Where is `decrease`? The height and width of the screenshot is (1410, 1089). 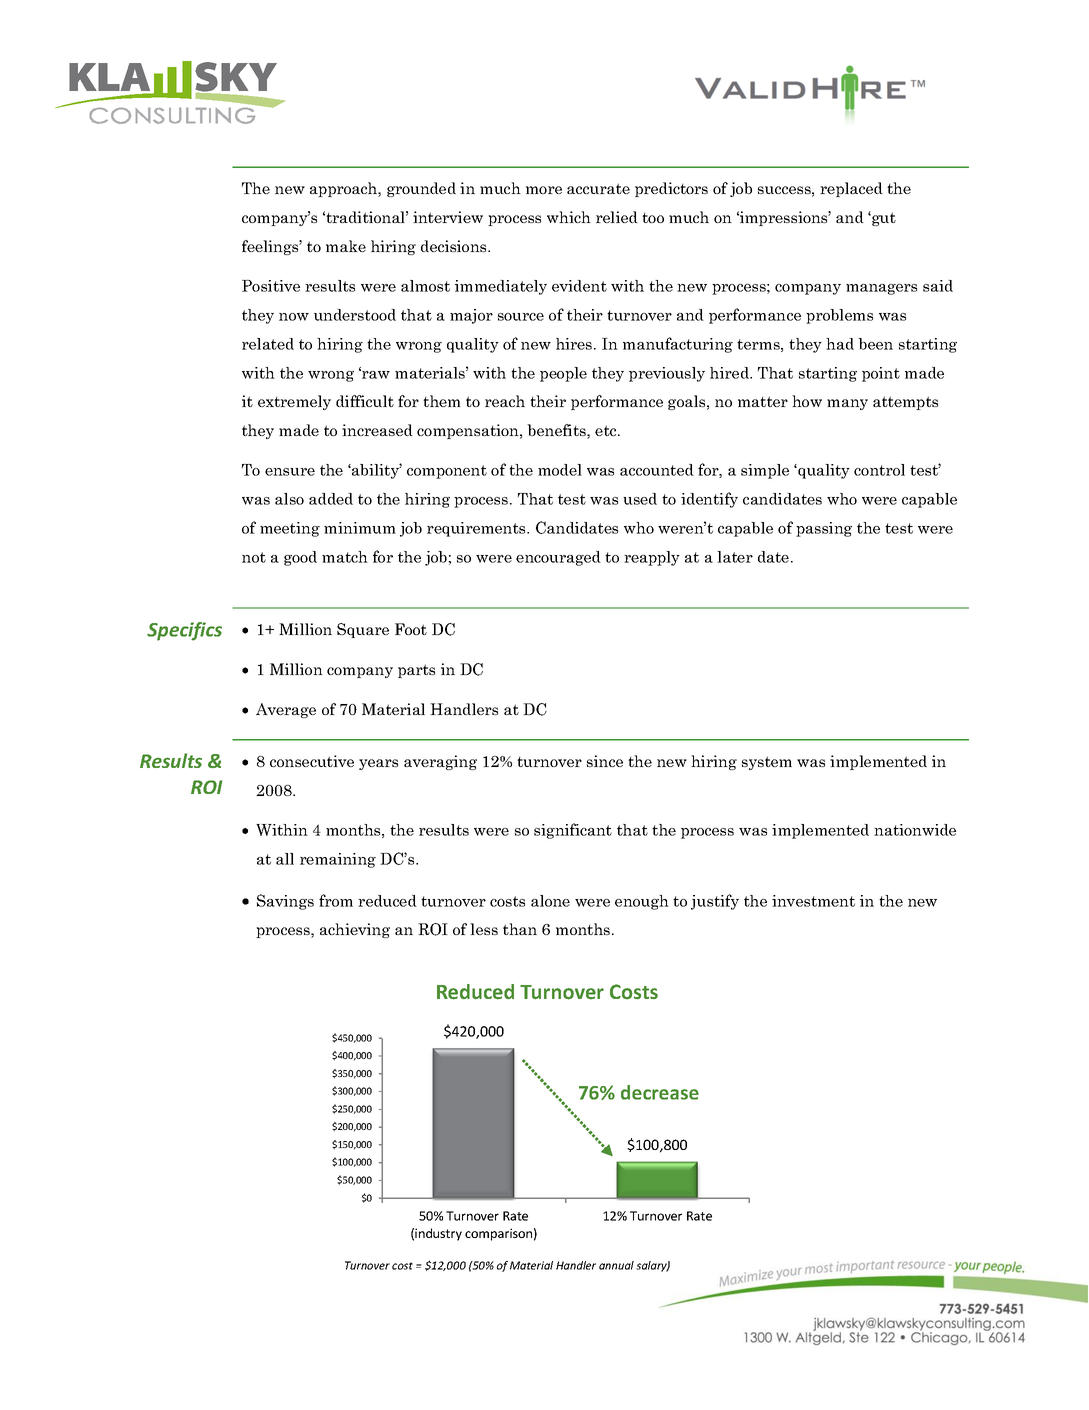
decrease is located at coordinates (660, 1092).
